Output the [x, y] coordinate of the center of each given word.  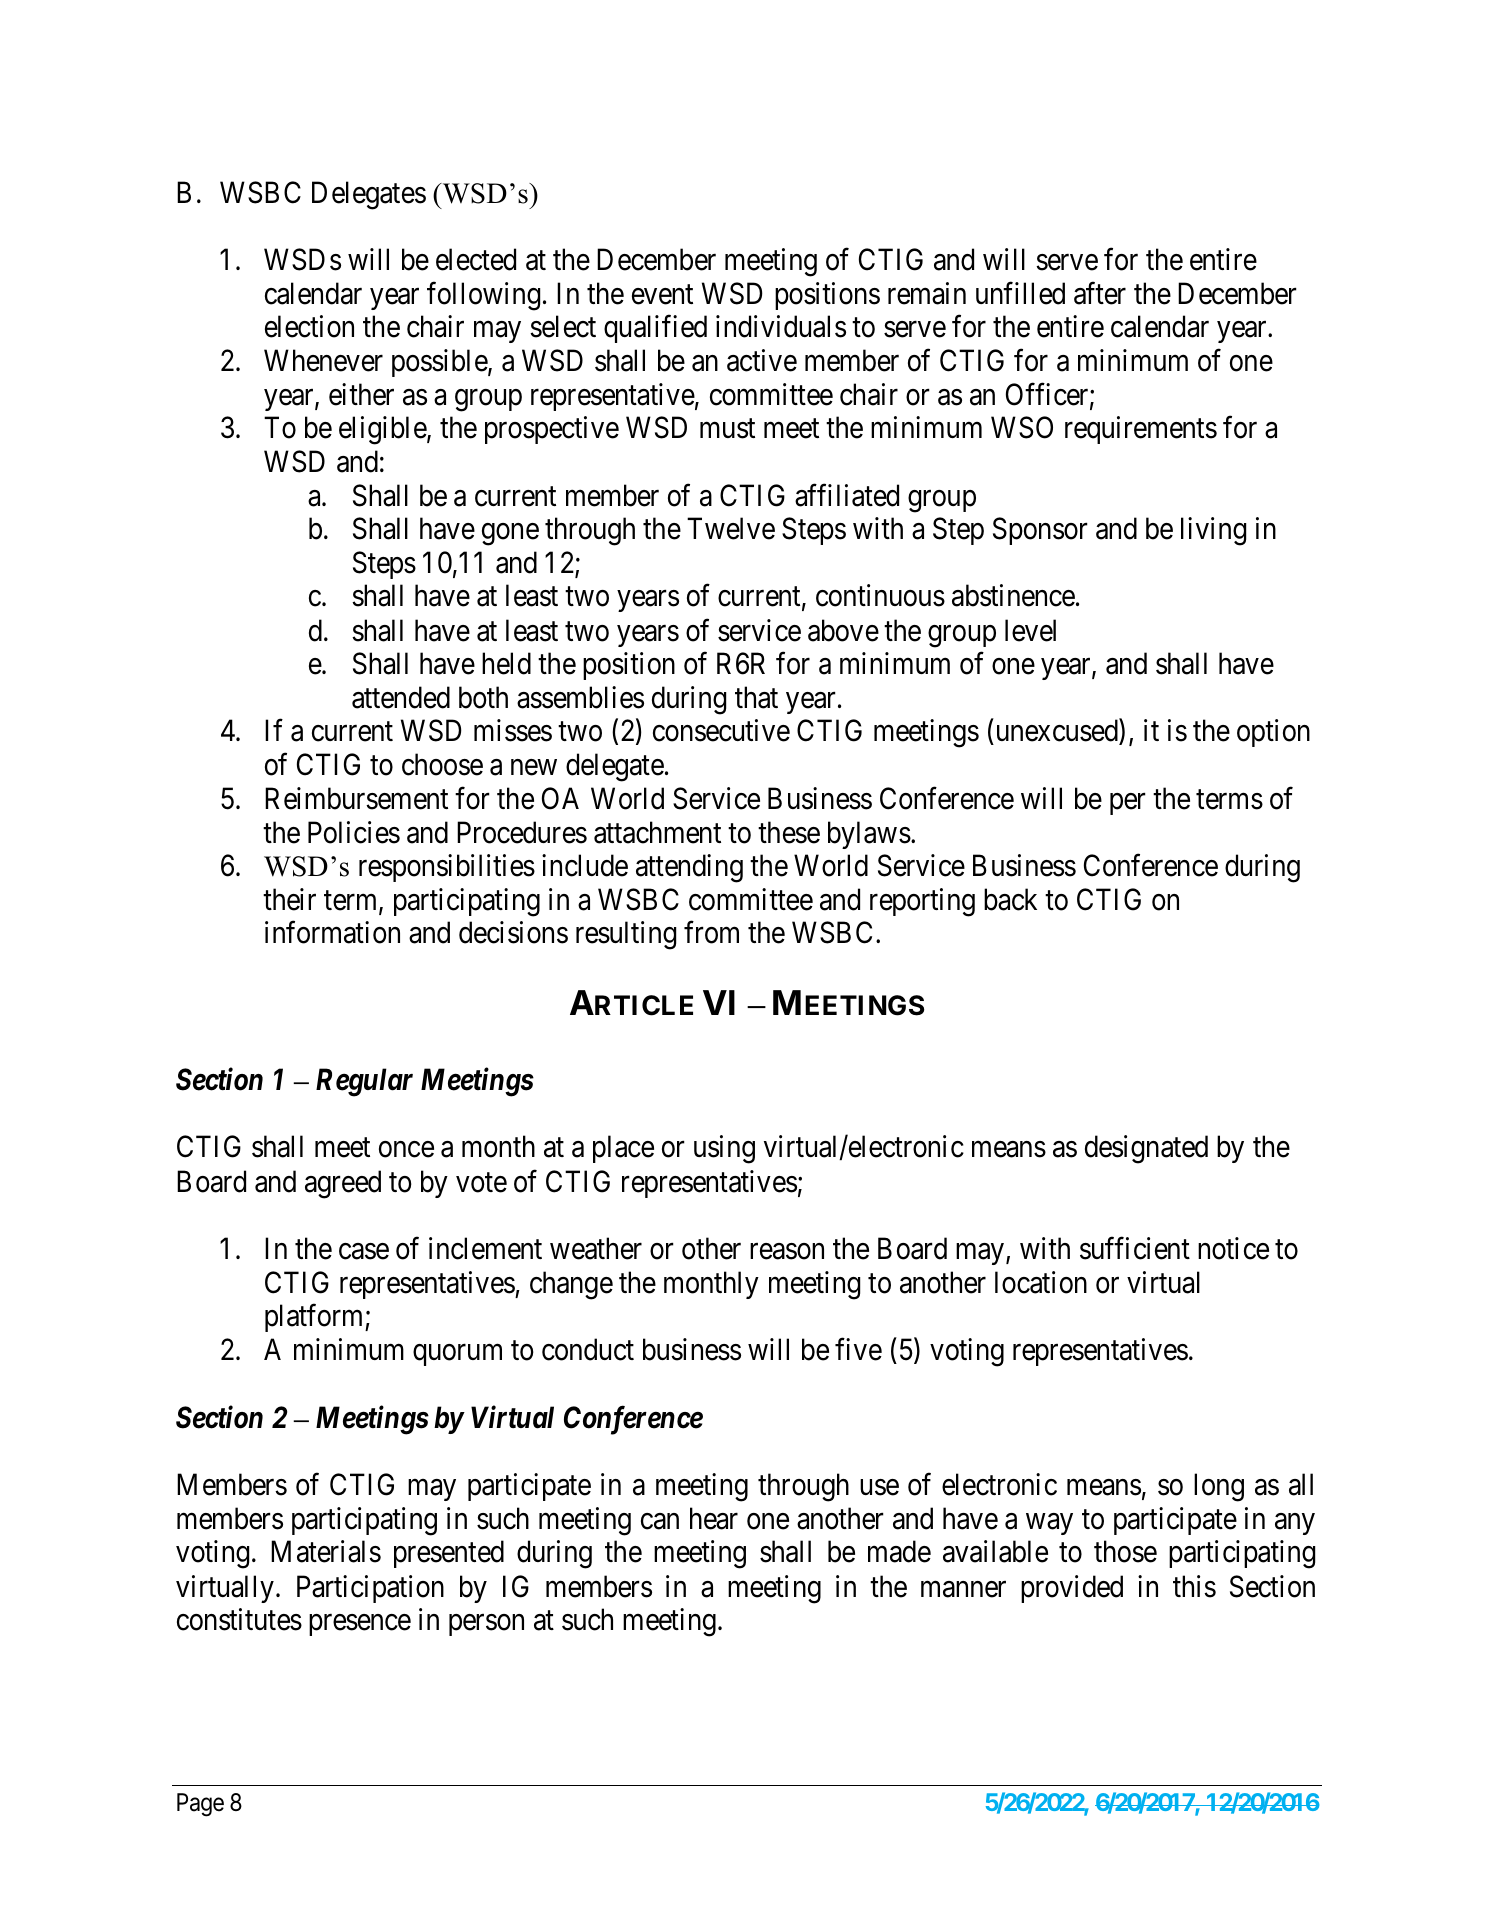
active [762, 360]
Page [200, 1805]
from [711, 932]
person [486, 1625]
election [309, 327]
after [1100, 293]
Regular [364, 1082]
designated [1146, 1149]
